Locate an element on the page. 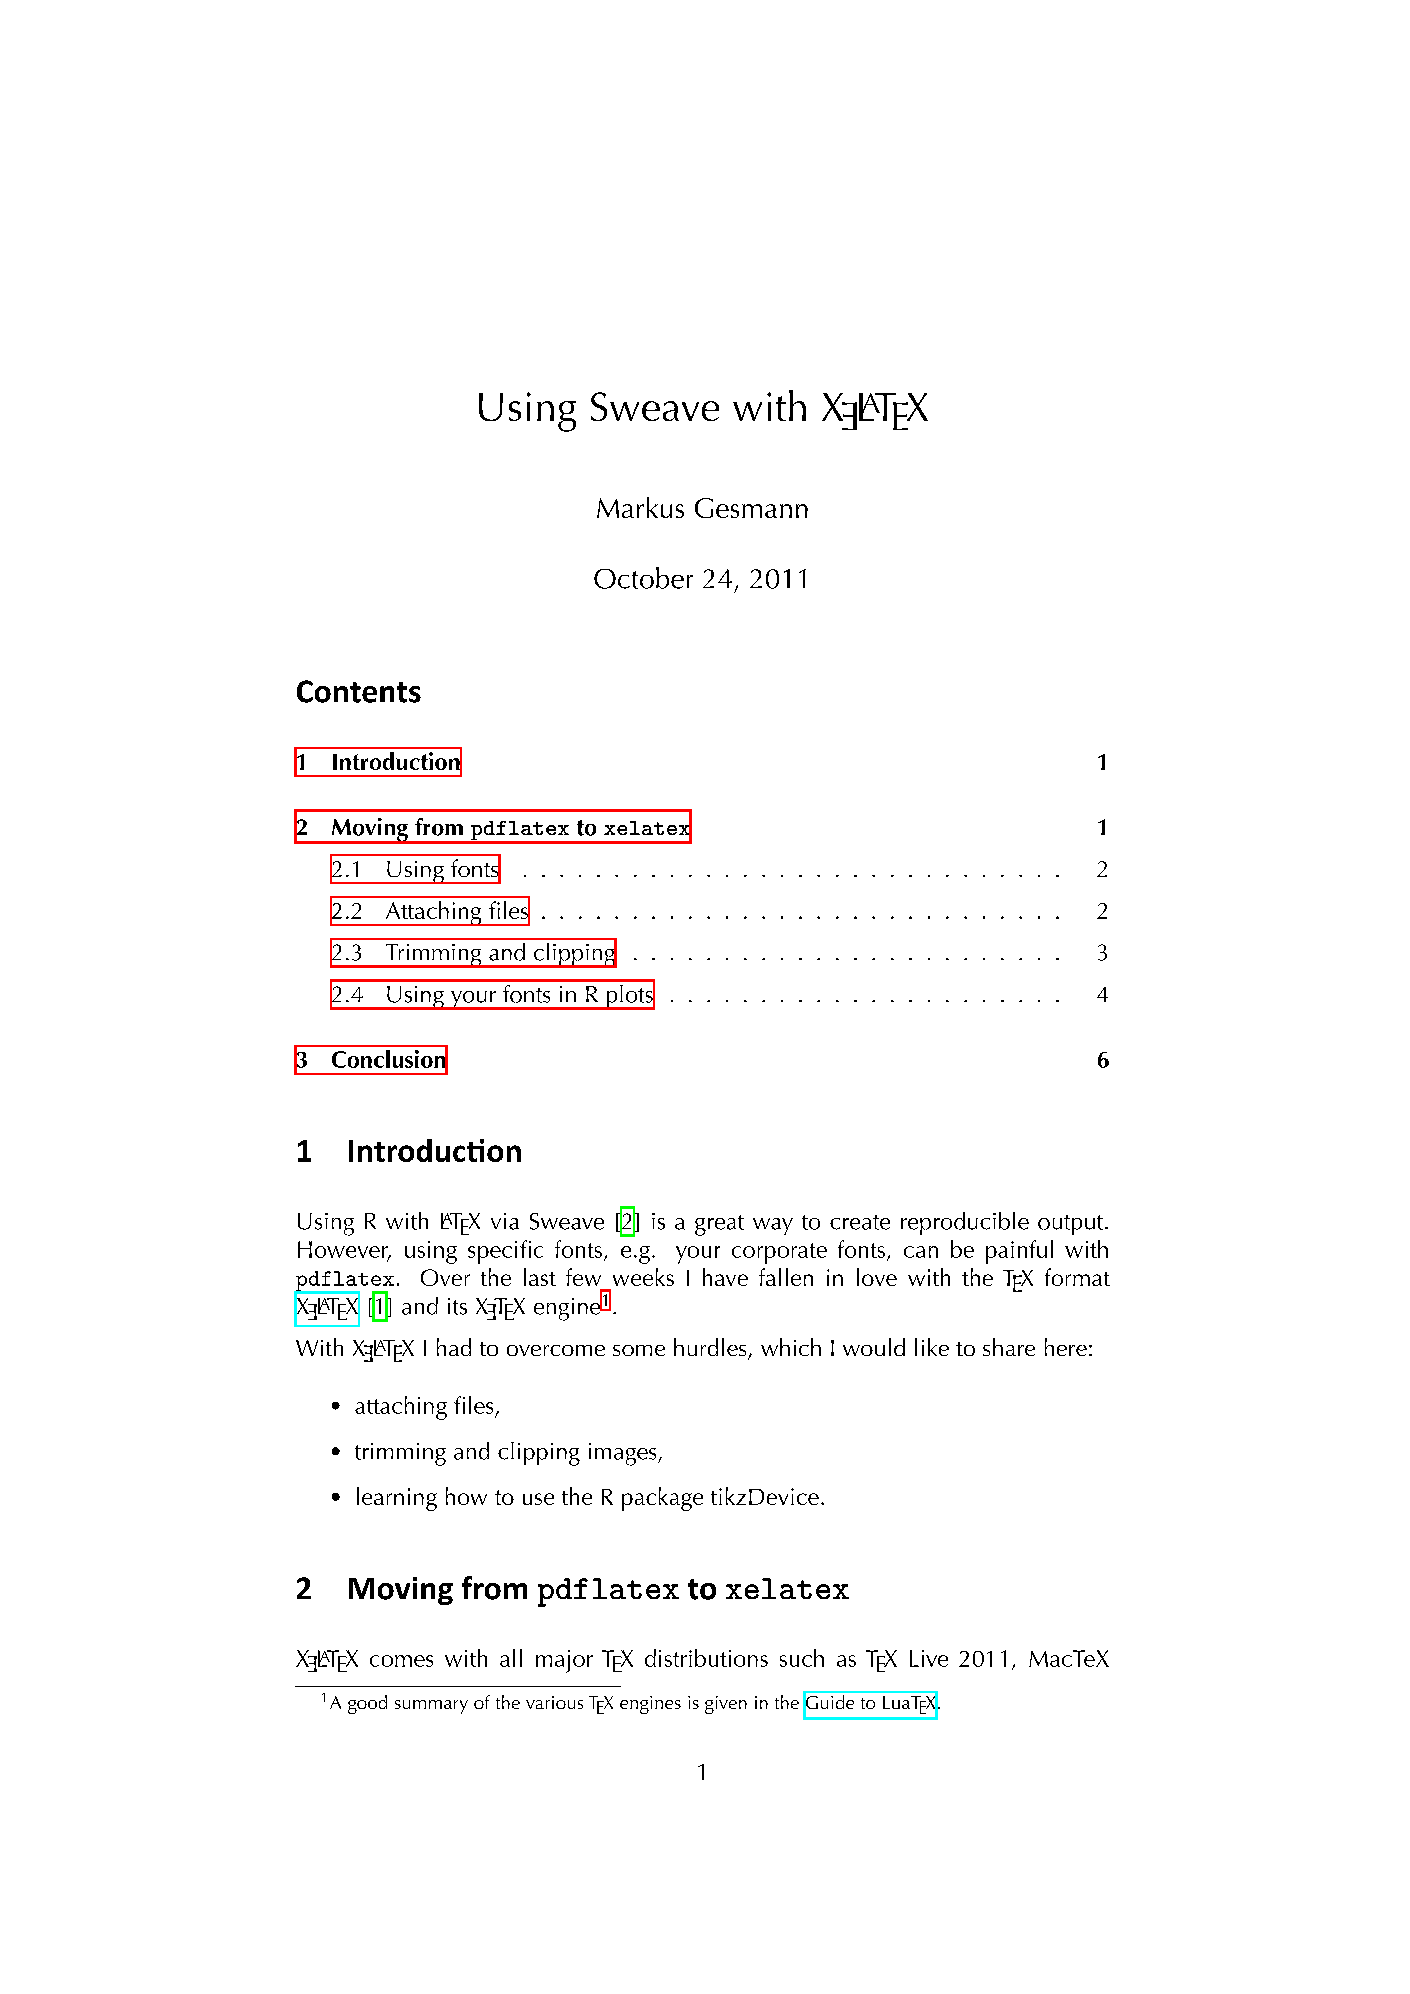  comes is located at coordinates (401, 1661).
